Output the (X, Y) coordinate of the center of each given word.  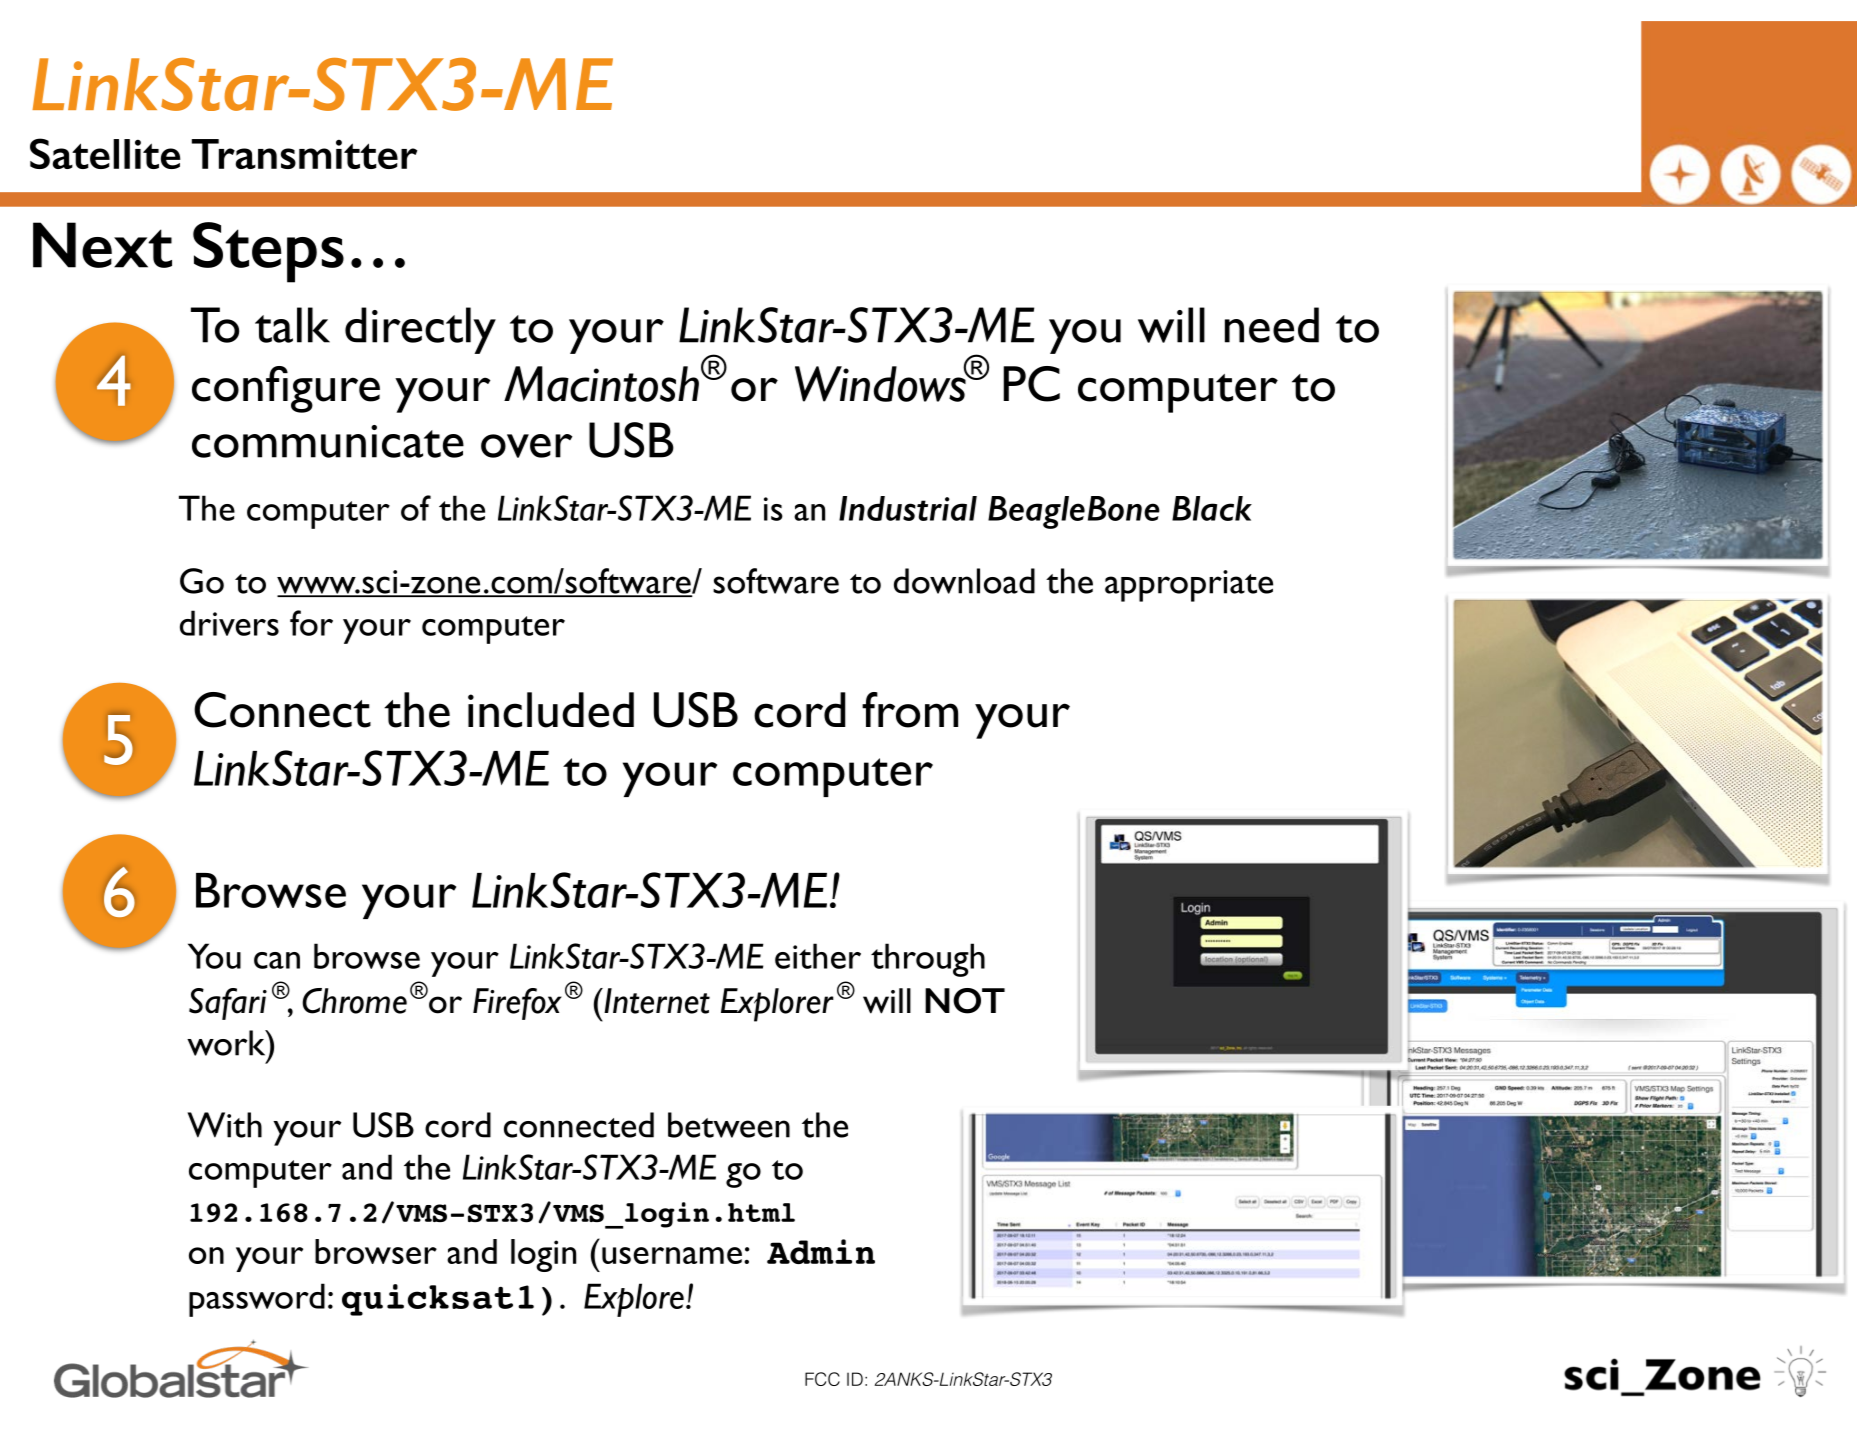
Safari (228, 1004)
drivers (229, 623)
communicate (328, 441)
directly (420, 330)
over (526, 446)
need (1272, 325)
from (910, 710)
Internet (656, 1001)
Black (1212, 508)
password (257, 1300)
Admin (821, 1251)
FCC (822, 1379)
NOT (965, 1001)
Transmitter (304, 154)
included (551, 710)
